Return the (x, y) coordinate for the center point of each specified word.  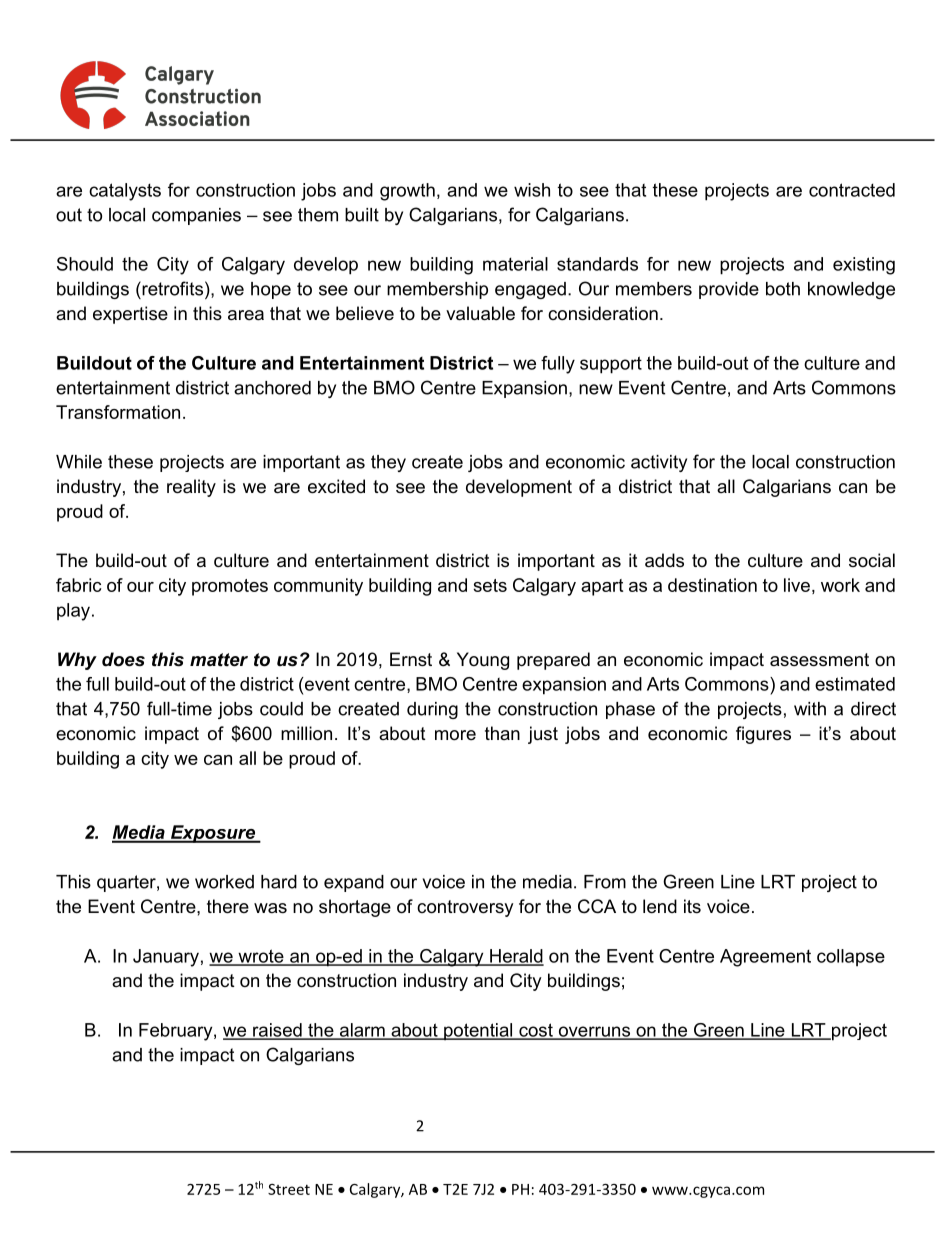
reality (191, 488)
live (797, 585)
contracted (852, 190)
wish (532, 190)
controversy (465, 908)
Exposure (213, 834)
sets (490, 585)
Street (289, 1189)
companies (196, 216)
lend (660, 906)
